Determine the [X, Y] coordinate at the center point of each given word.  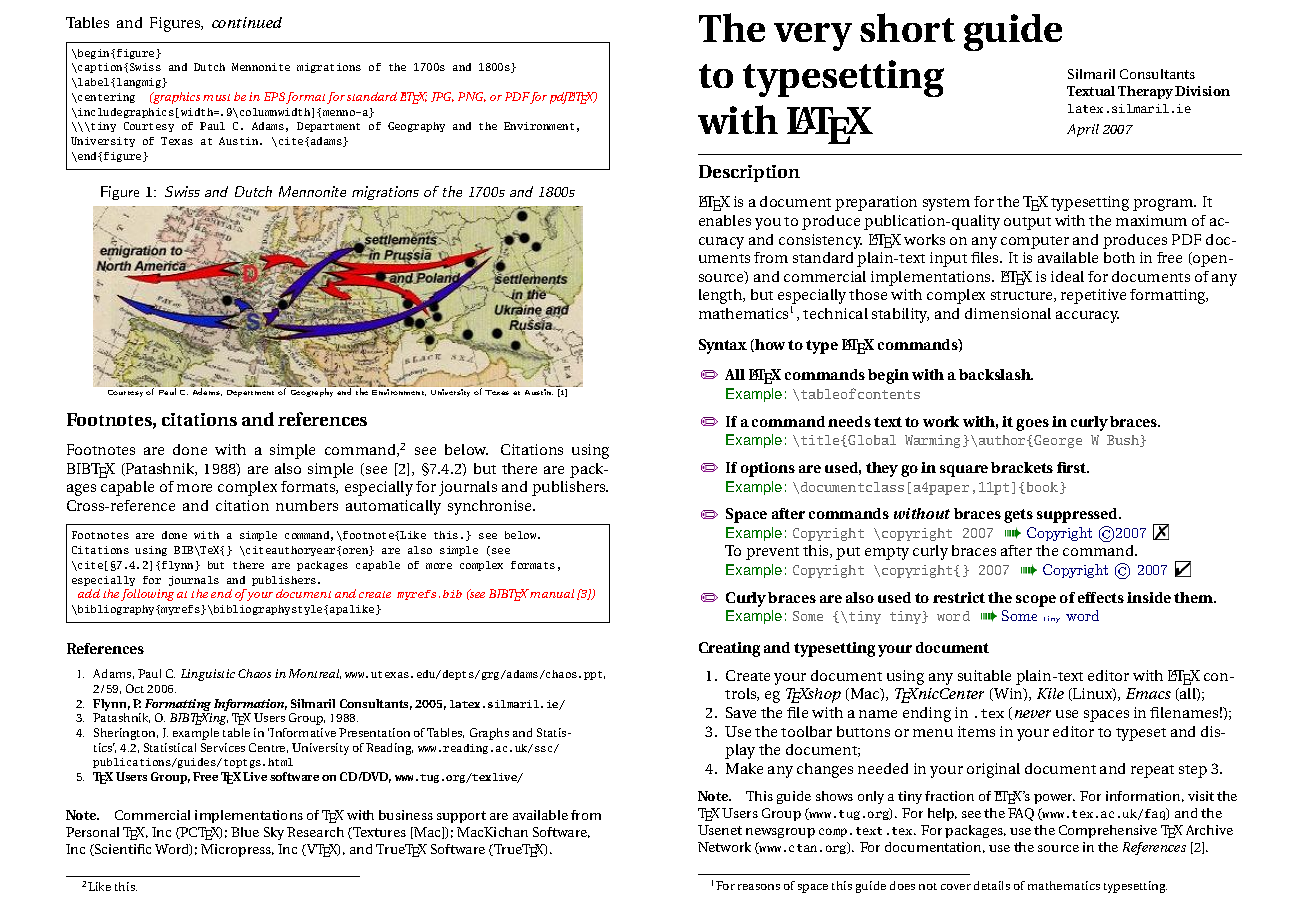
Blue [245, 832]
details [992, 885]
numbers [307, 505]
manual [552, 593]
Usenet [720, 830]
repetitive [1093, 296]
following [147, 595]
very [813, 37]
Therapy [1145, 92]
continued [247, 22]
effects [1101, 597]
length [722, 296]
